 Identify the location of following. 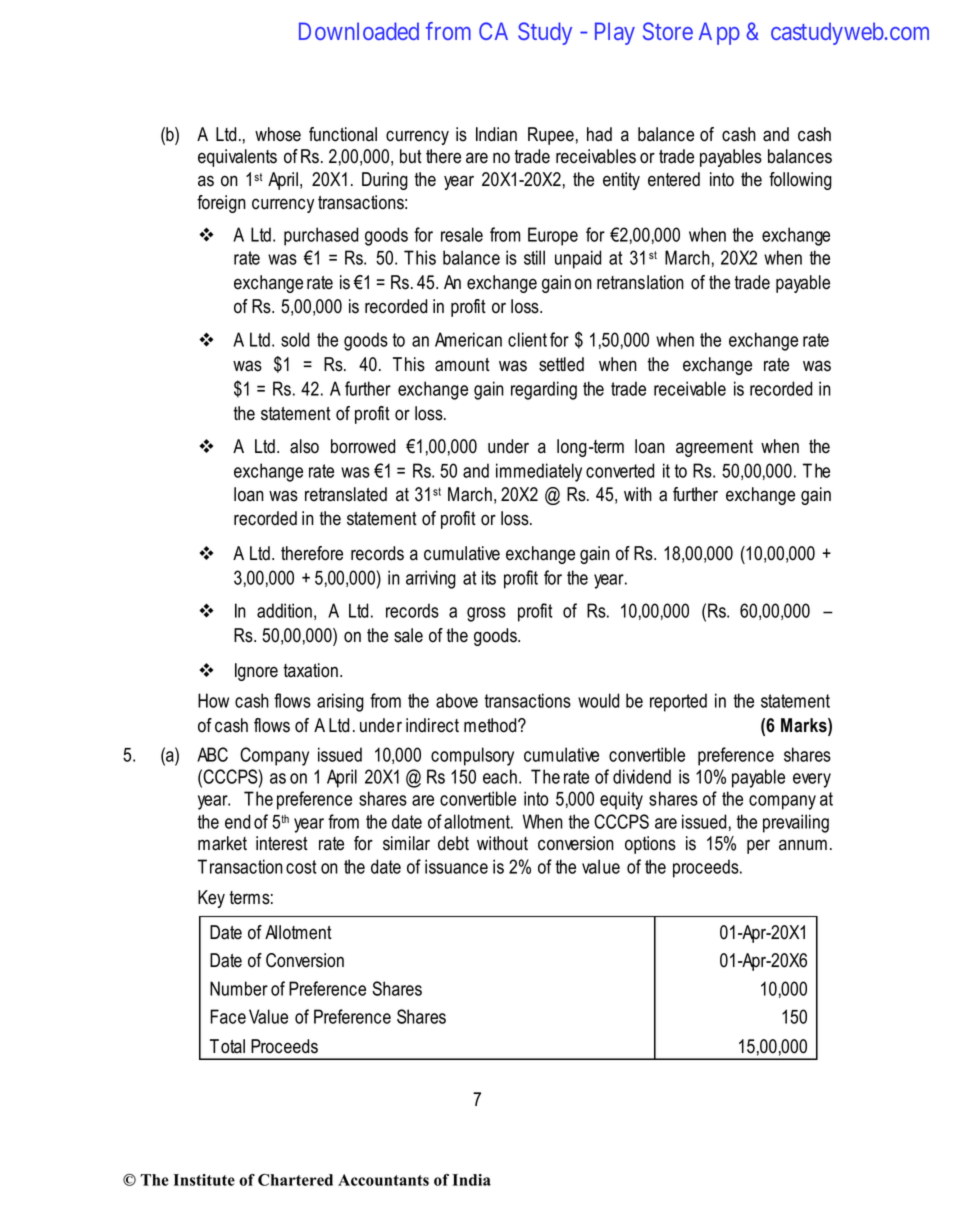
(800, 181).
